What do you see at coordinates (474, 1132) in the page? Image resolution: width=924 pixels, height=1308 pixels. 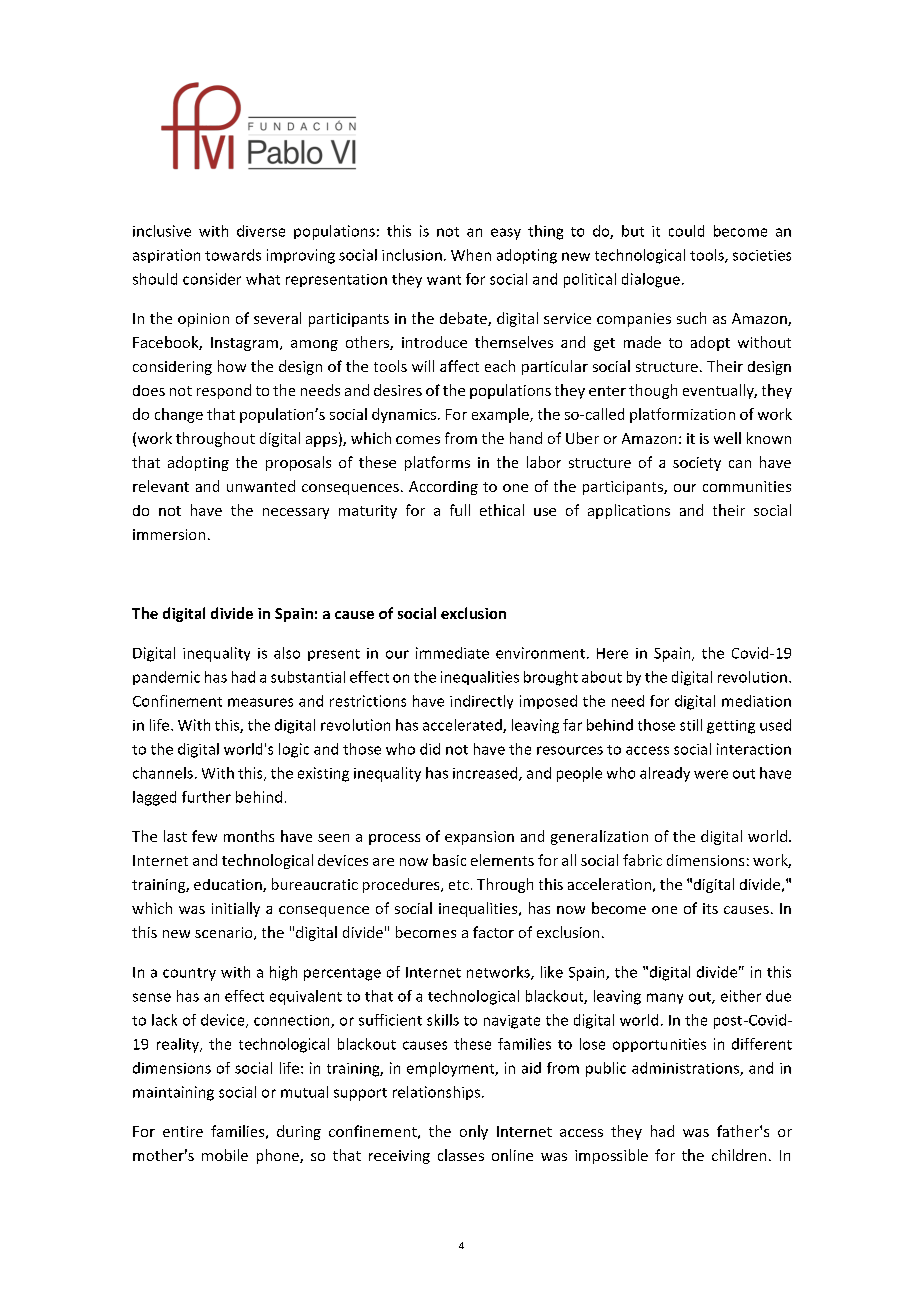 I see `only` at bounding box center [474, 1132].
